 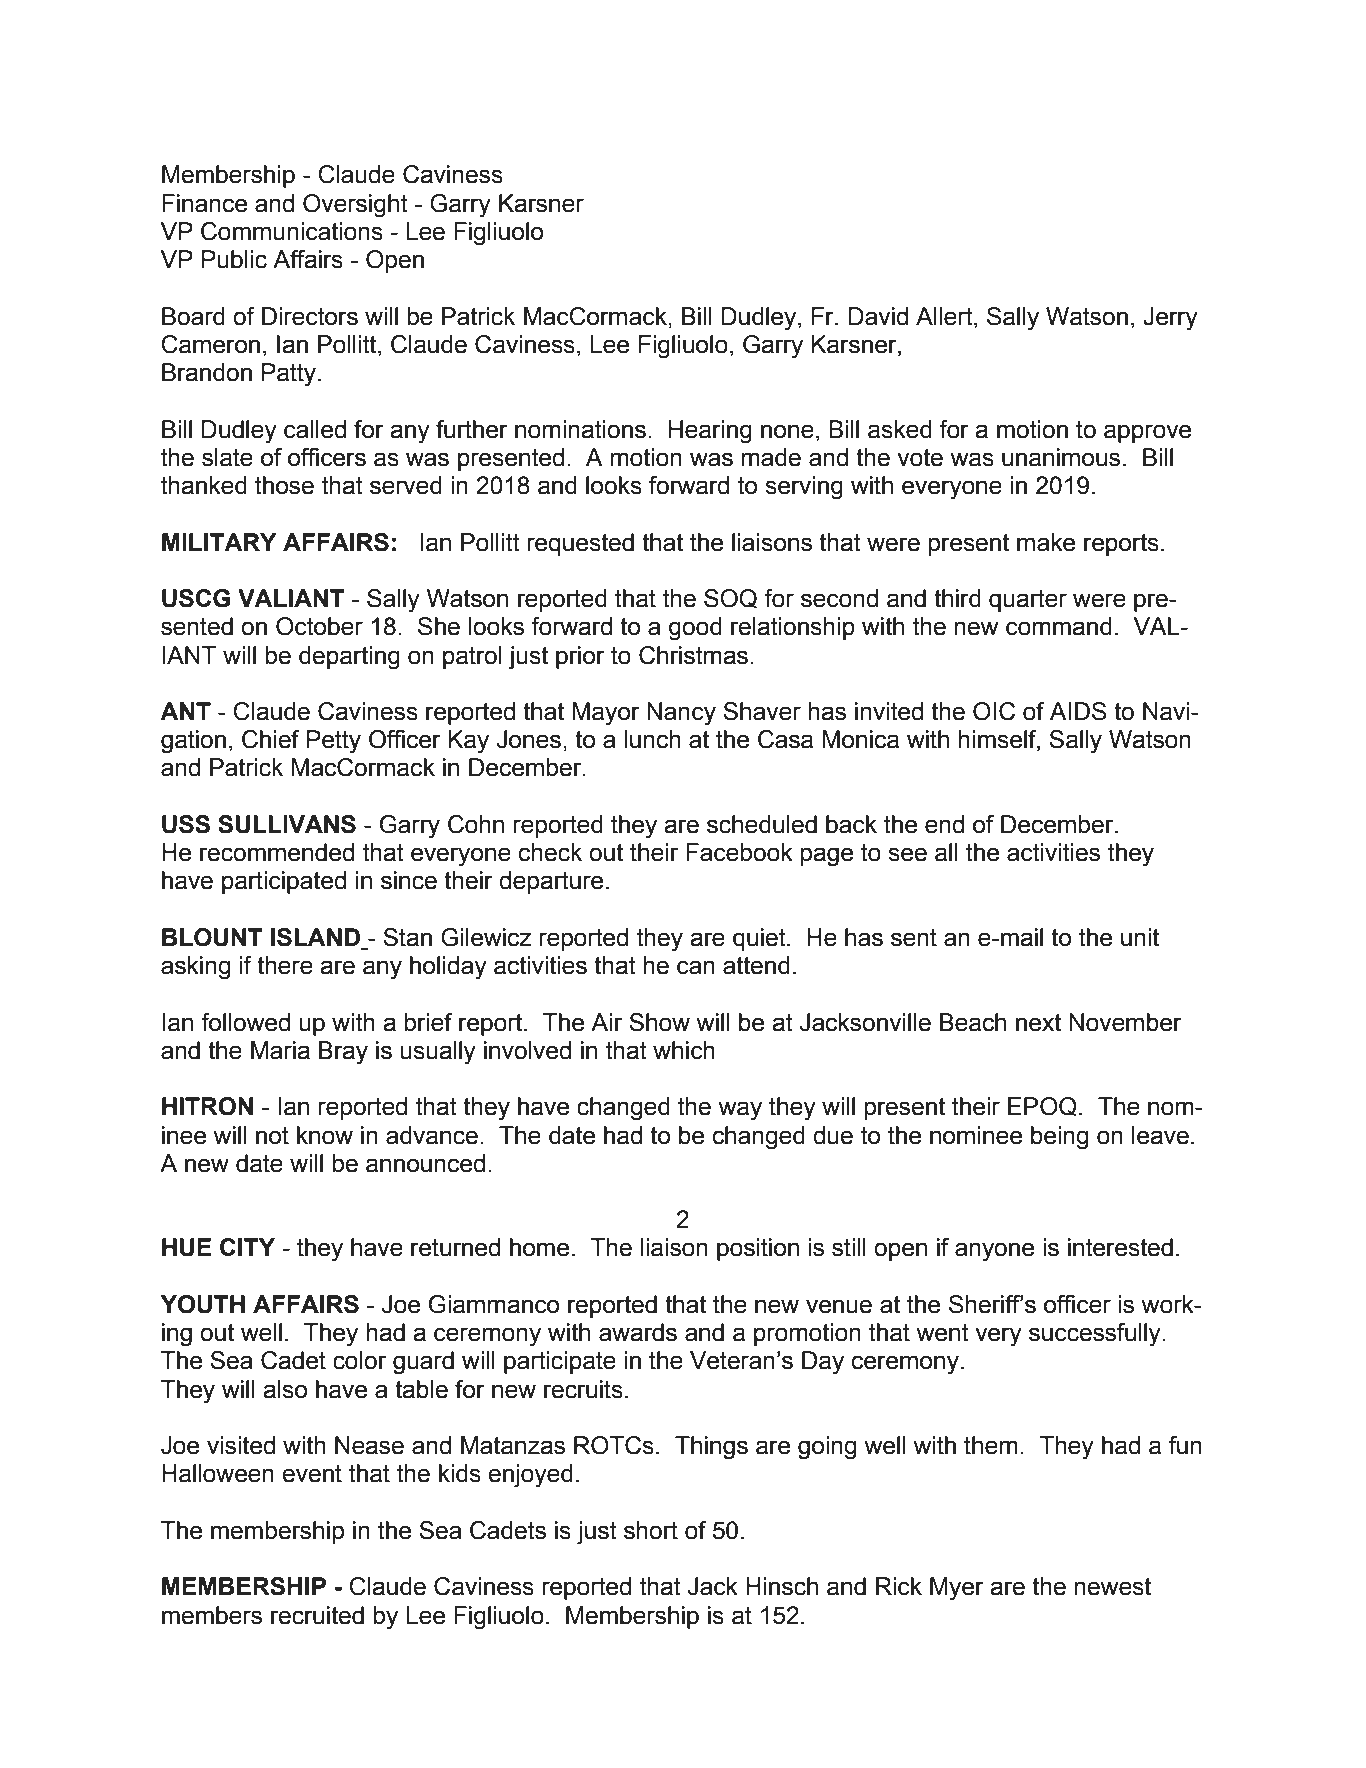 What do you see at coordinates (1170, 319) in the screenshot?
I see `Jerry` at bounding box center [1170, 319].
